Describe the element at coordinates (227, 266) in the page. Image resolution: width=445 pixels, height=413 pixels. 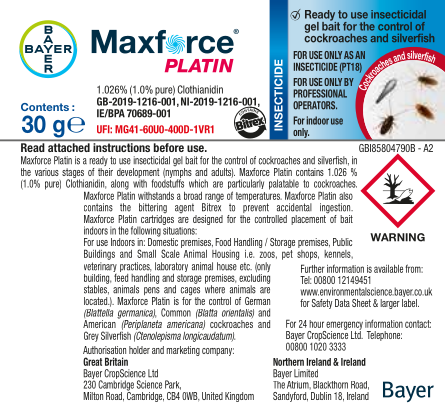
I see `house` at that location.
